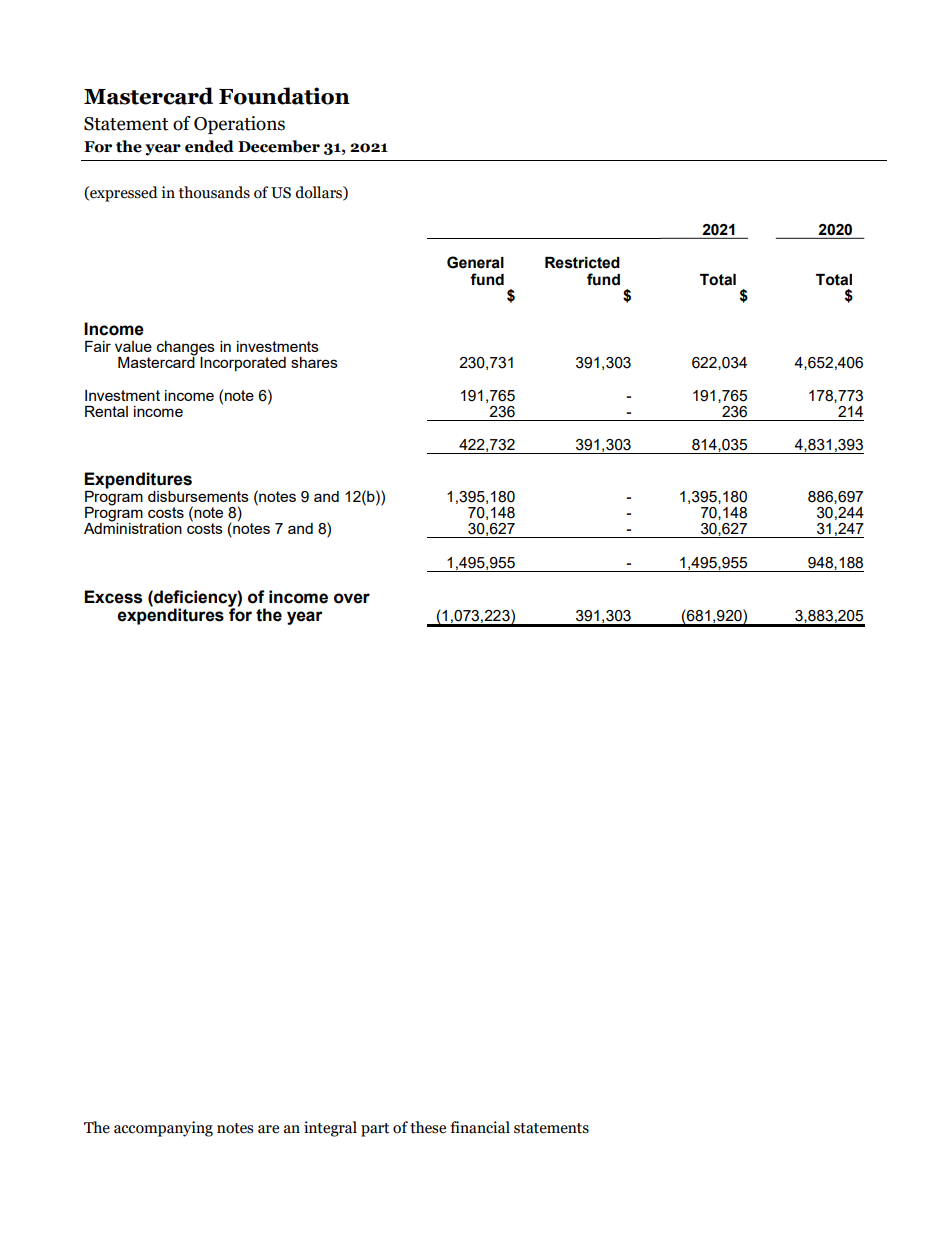 The height and width of the screenshot is (1233, 952). What do you see at coordinates (284, 96) in the screenshot?
I see `Foundation` at bounding box center [284, 96].
